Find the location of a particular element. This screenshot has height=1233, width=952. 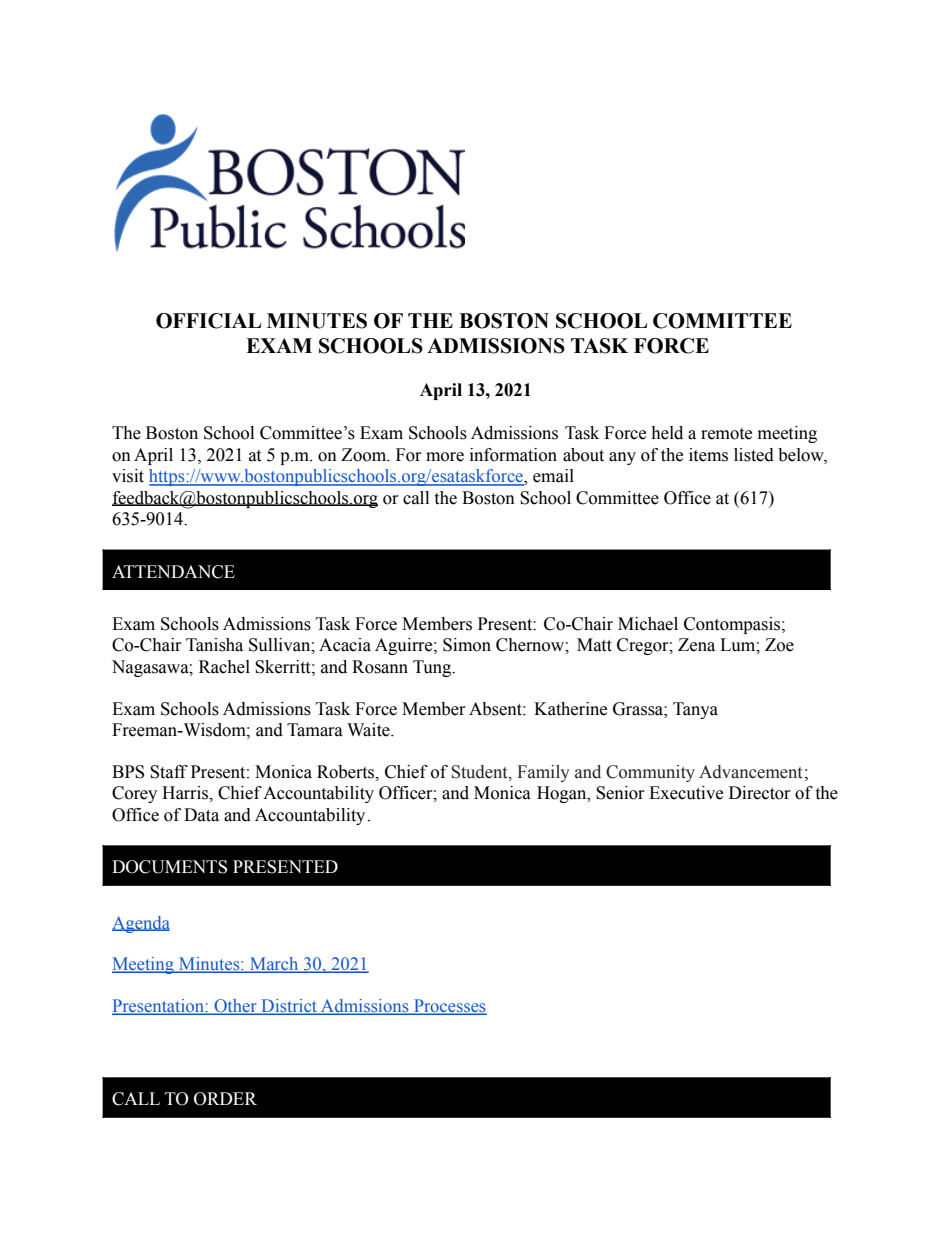

Data is located at coordinates (201, 815).
